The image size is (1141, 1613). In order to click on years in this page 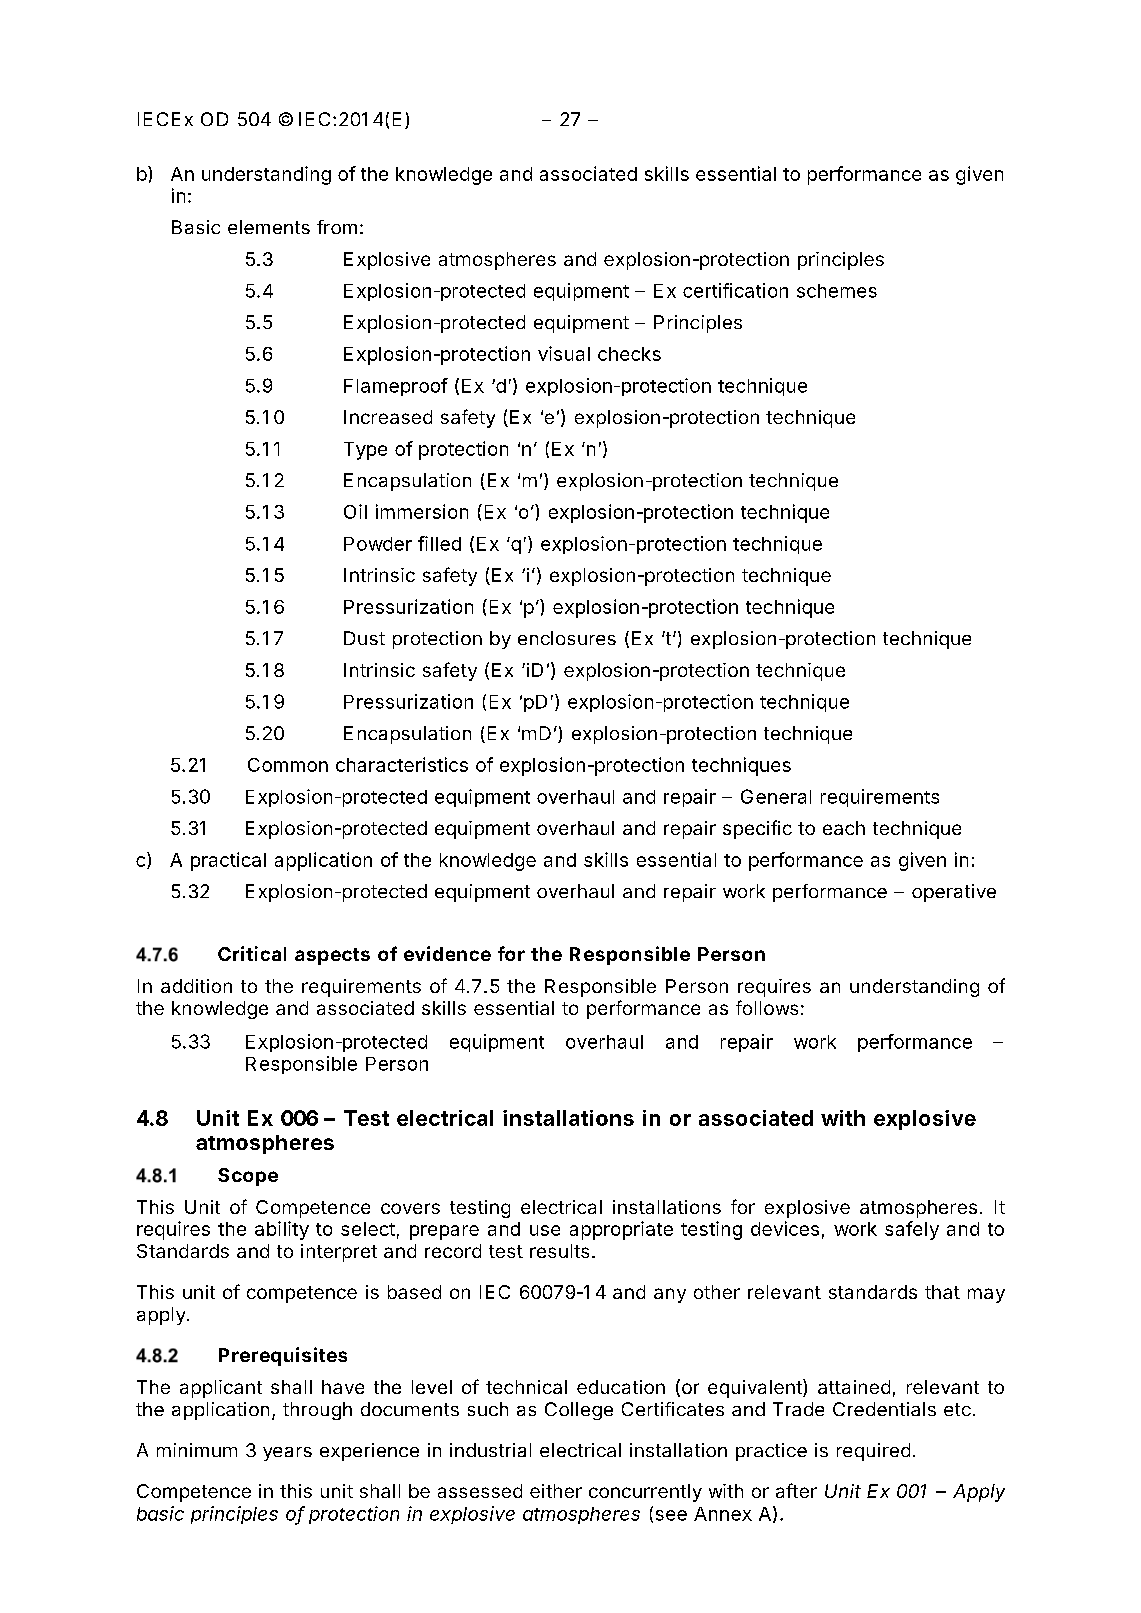, I will do `click(287, 1454)`.
